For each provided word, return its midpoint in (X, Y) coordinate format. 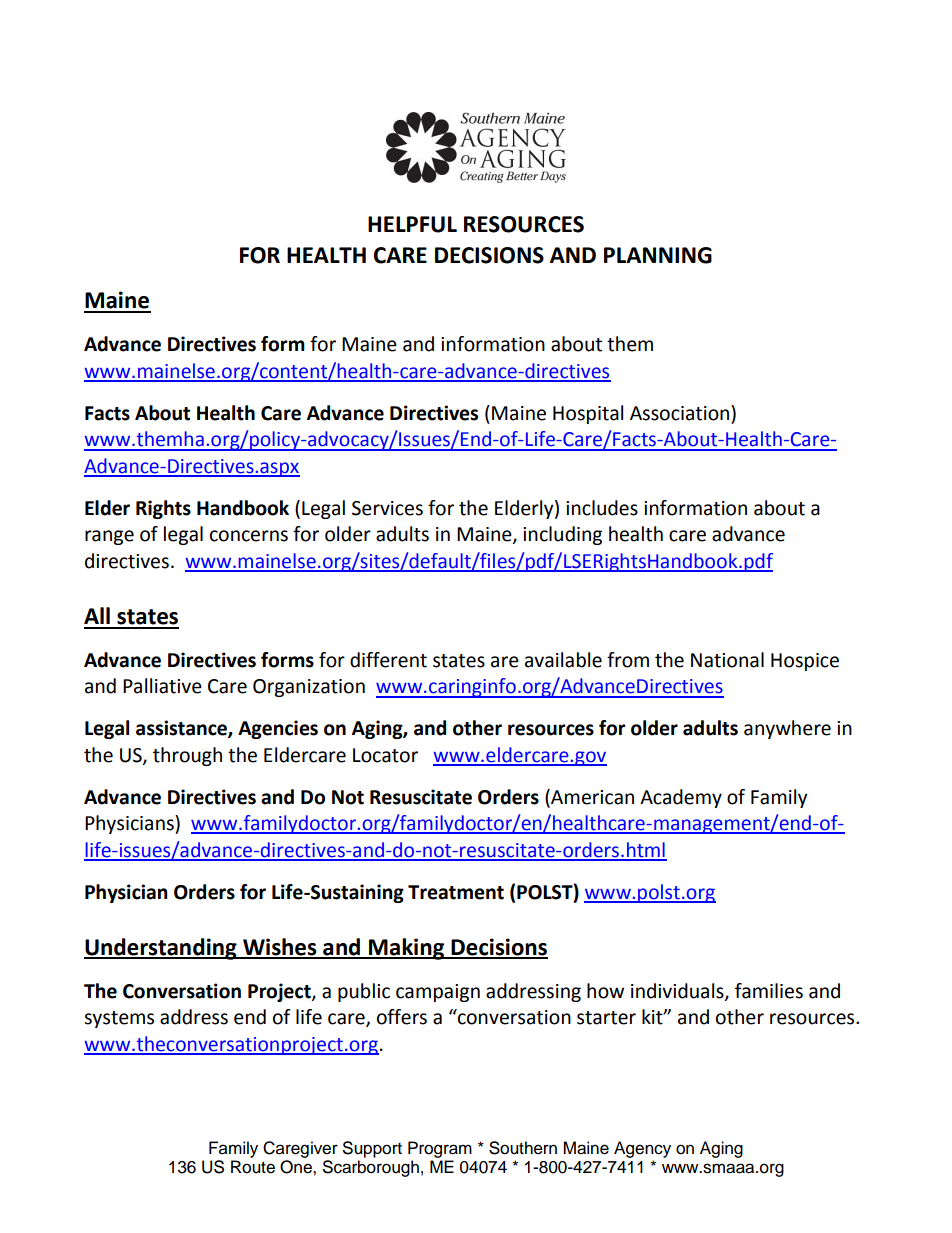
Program (440, 1149)
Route (253, 1167)
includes (602, 508)
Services (387, 508)
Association (681, 413)
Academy (681, 798)
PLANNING (658, 255)
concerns (249, 536)
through (187, 756)
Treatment (456, 892)
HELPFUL (412, 224)
